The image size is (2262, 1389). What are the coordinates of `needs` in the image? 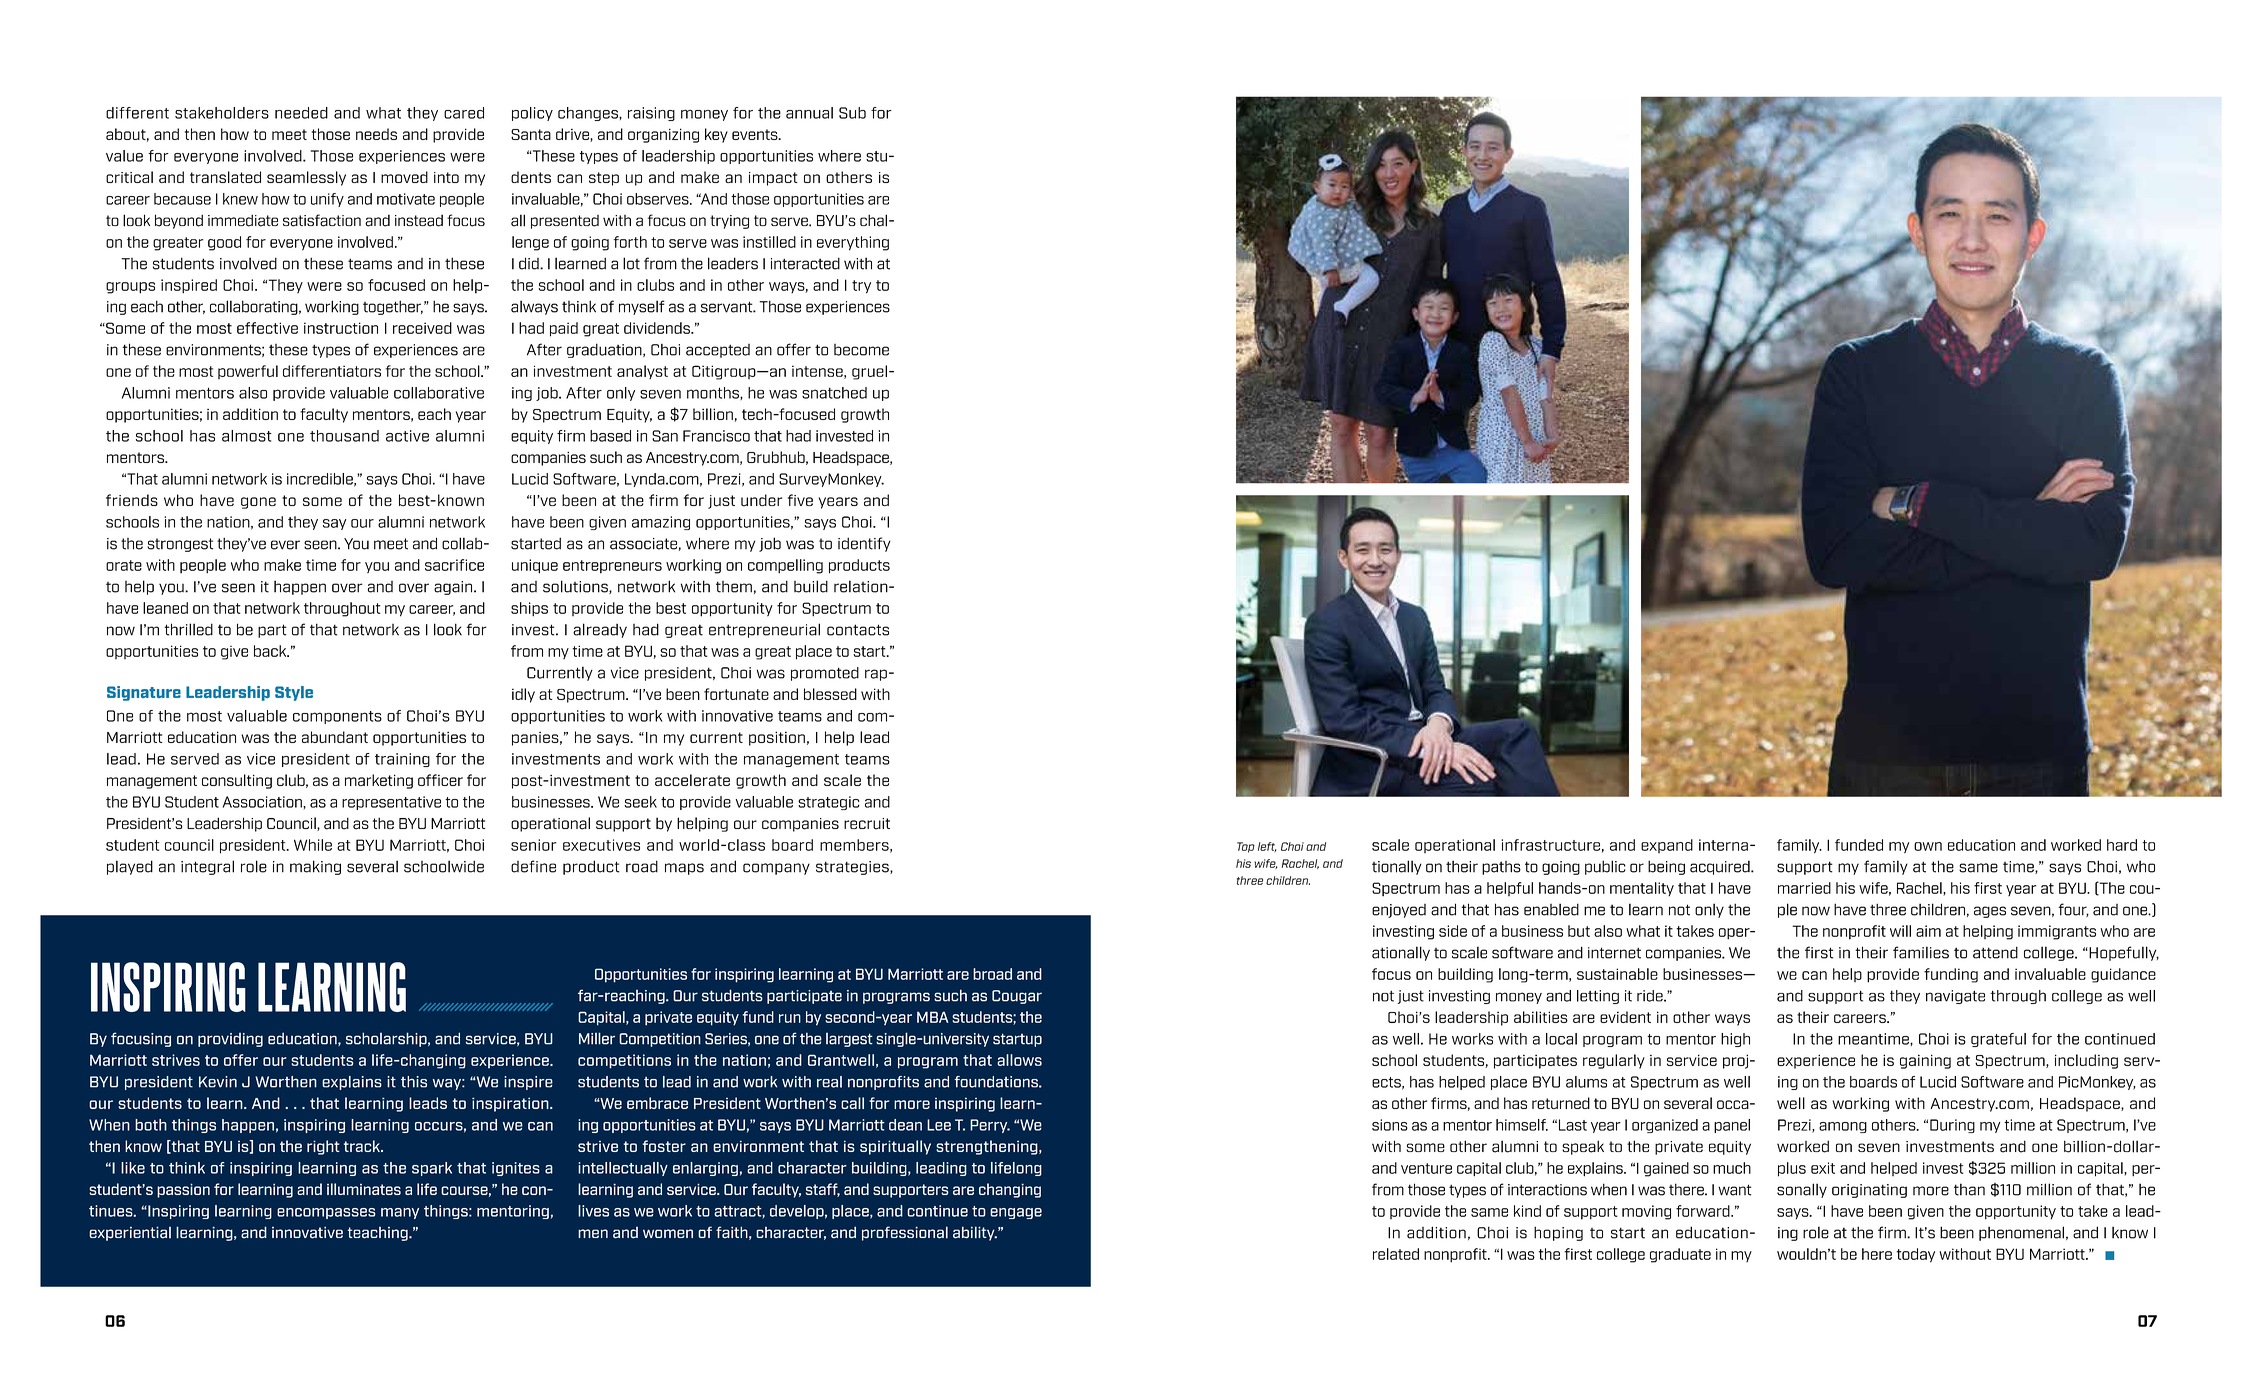 It's located at (376, 134).
